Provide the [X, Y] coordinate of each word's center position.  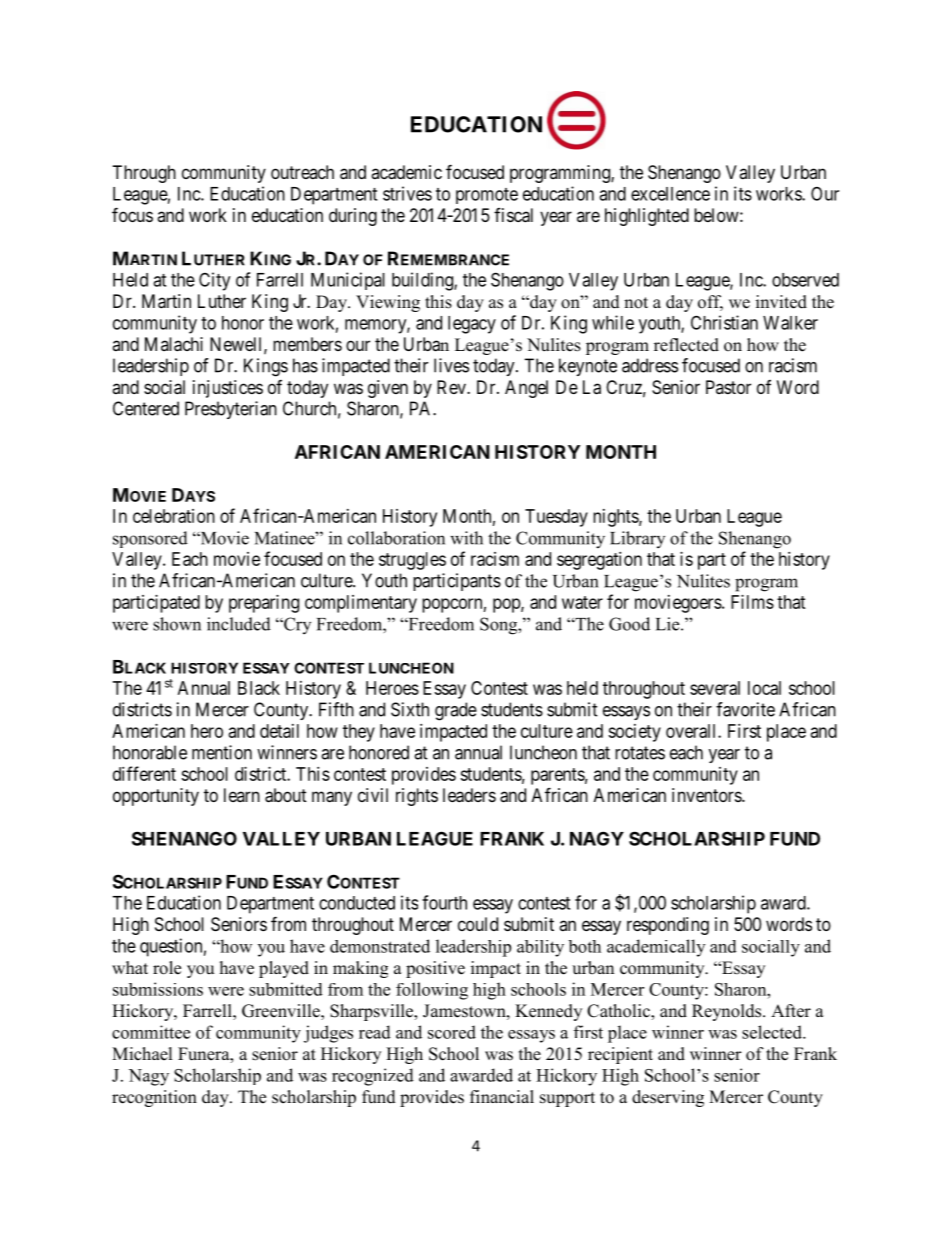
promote [487, 196]
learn [242, 795]
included [239, 624]
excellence [670, 194]
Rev [452, 387]
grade [456, 711]
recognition [154, 1098]
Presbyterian [231, 410]
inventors [707, 795]
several [715, 688]
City [214, 281]
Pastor [728, 387]
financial [502, 1097]
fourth [444, 902]
